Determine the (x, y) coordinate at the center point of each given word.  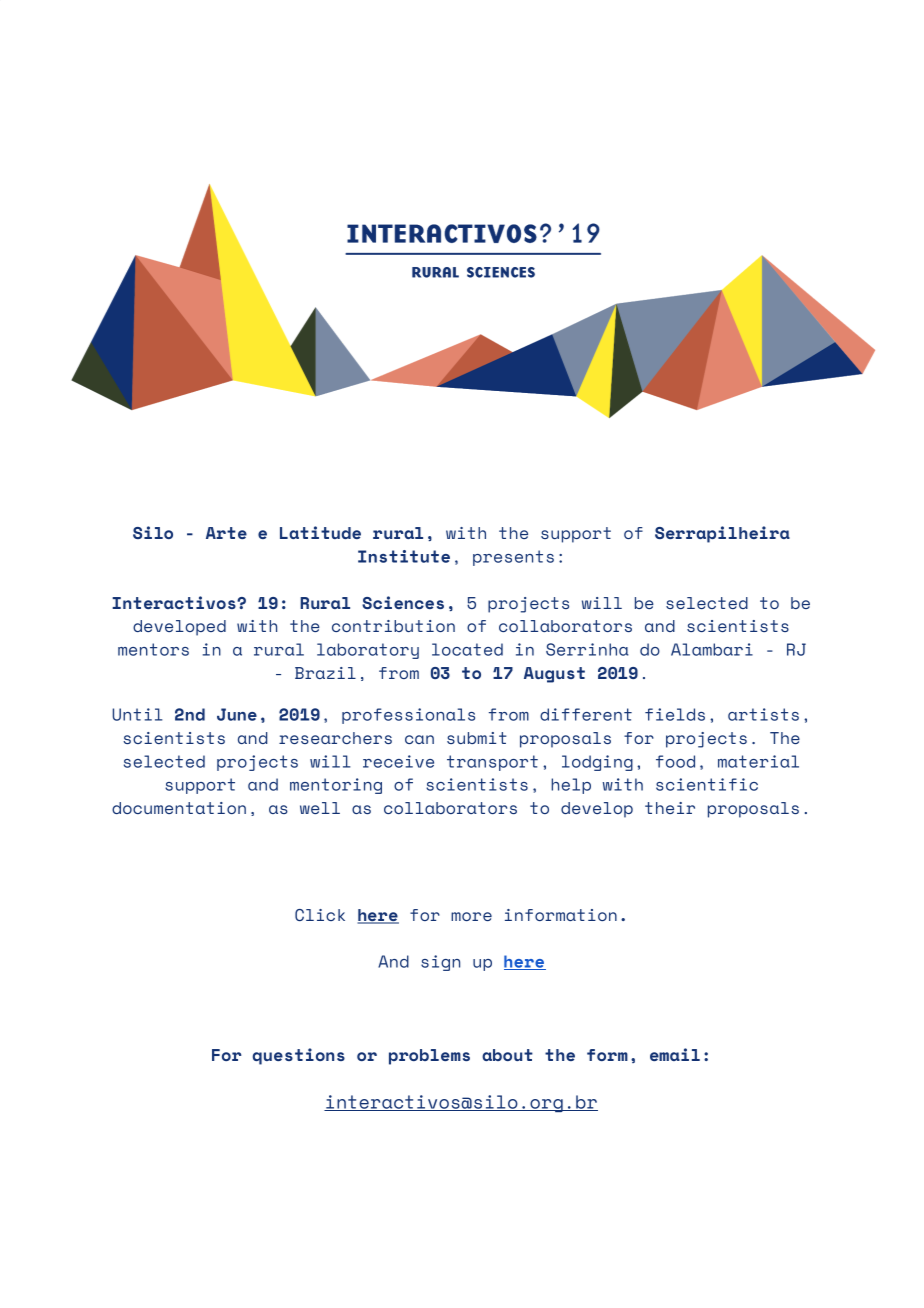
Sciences (403, 602)
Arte (226, 533)
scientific (707, 784)
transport (492, 763)
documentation (179, 808)
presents (513, 558)
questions (299, 1056)
